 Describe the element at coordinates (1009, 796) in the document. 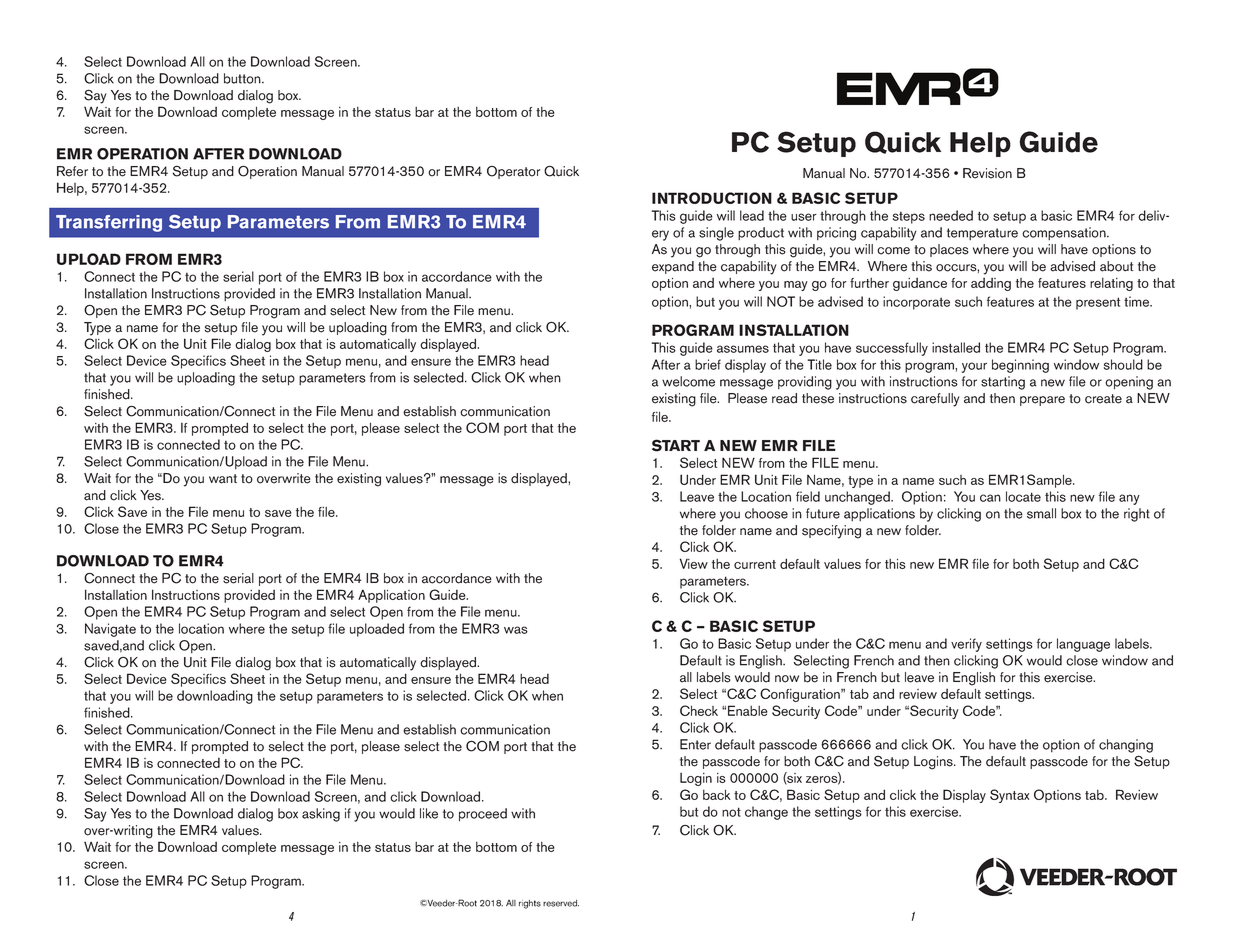

I see `Syntax` at that location.
